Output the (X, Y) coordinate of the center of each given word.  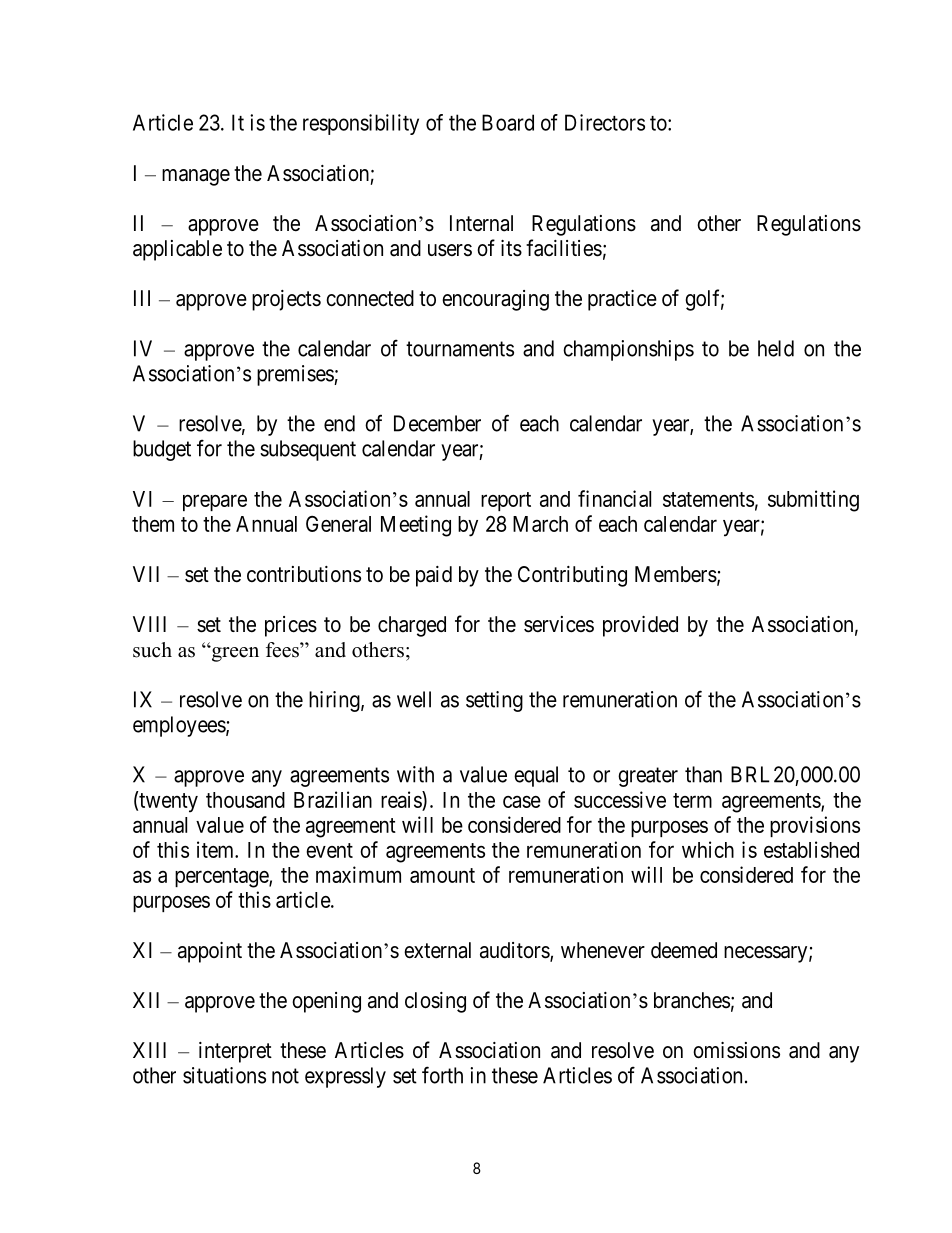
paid (434, 576)
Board (508, 122)
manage (196, 177)
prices (291, 626)
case (522, 802)
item (217, 849)
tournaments (460, 349)
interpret (235, 1052)
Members (676, 574)
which (708, 849)
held (776, 348)
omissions (736, 1050)
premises (296, 375)
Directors (605, 122)
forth (442, 1075)
